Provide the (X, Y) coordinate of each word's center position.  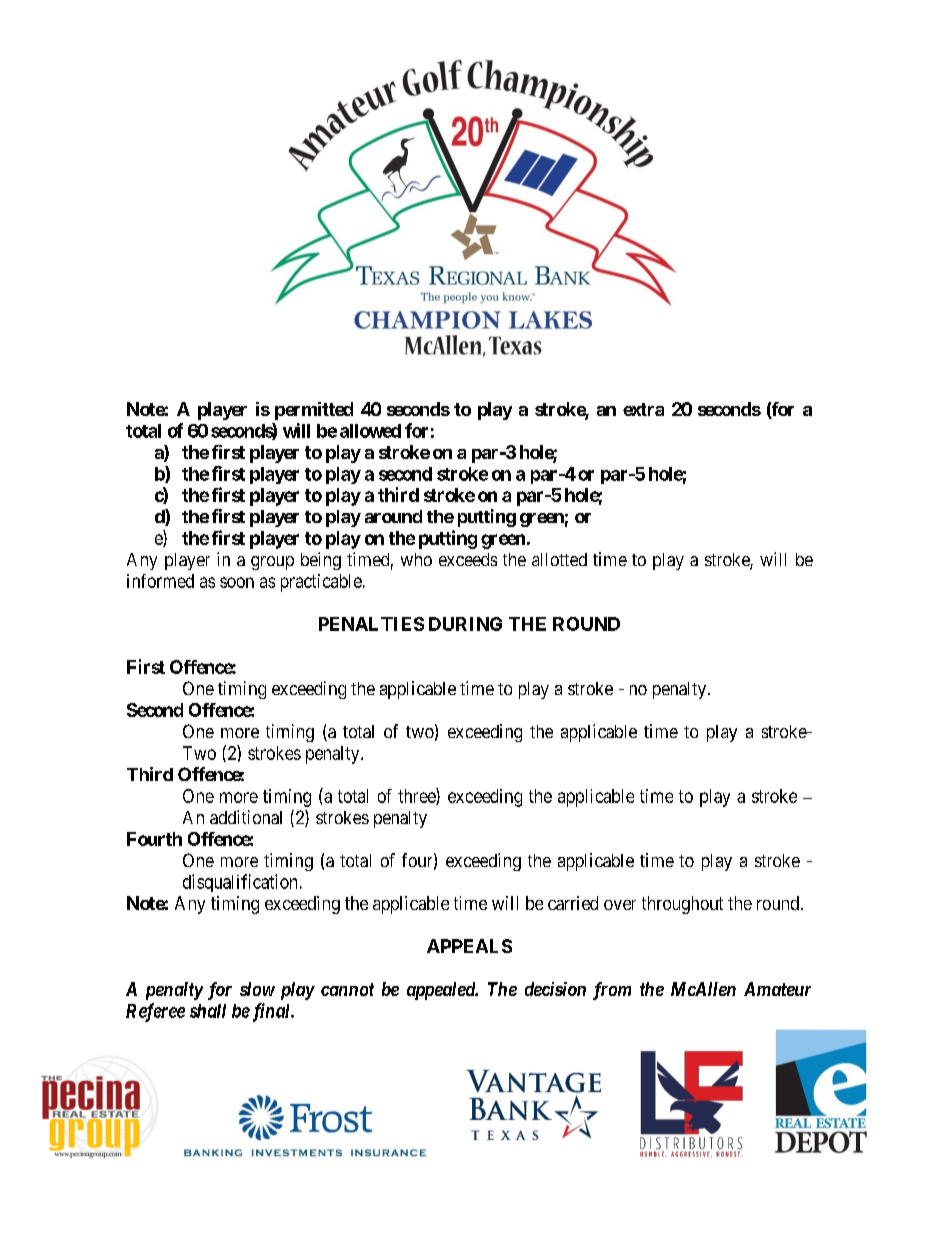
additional (246, 817)
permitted (314, 411)
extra (643, 409)
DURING (465, 624)
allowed (370, 431)
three (417, 796)
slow (257, 989)
